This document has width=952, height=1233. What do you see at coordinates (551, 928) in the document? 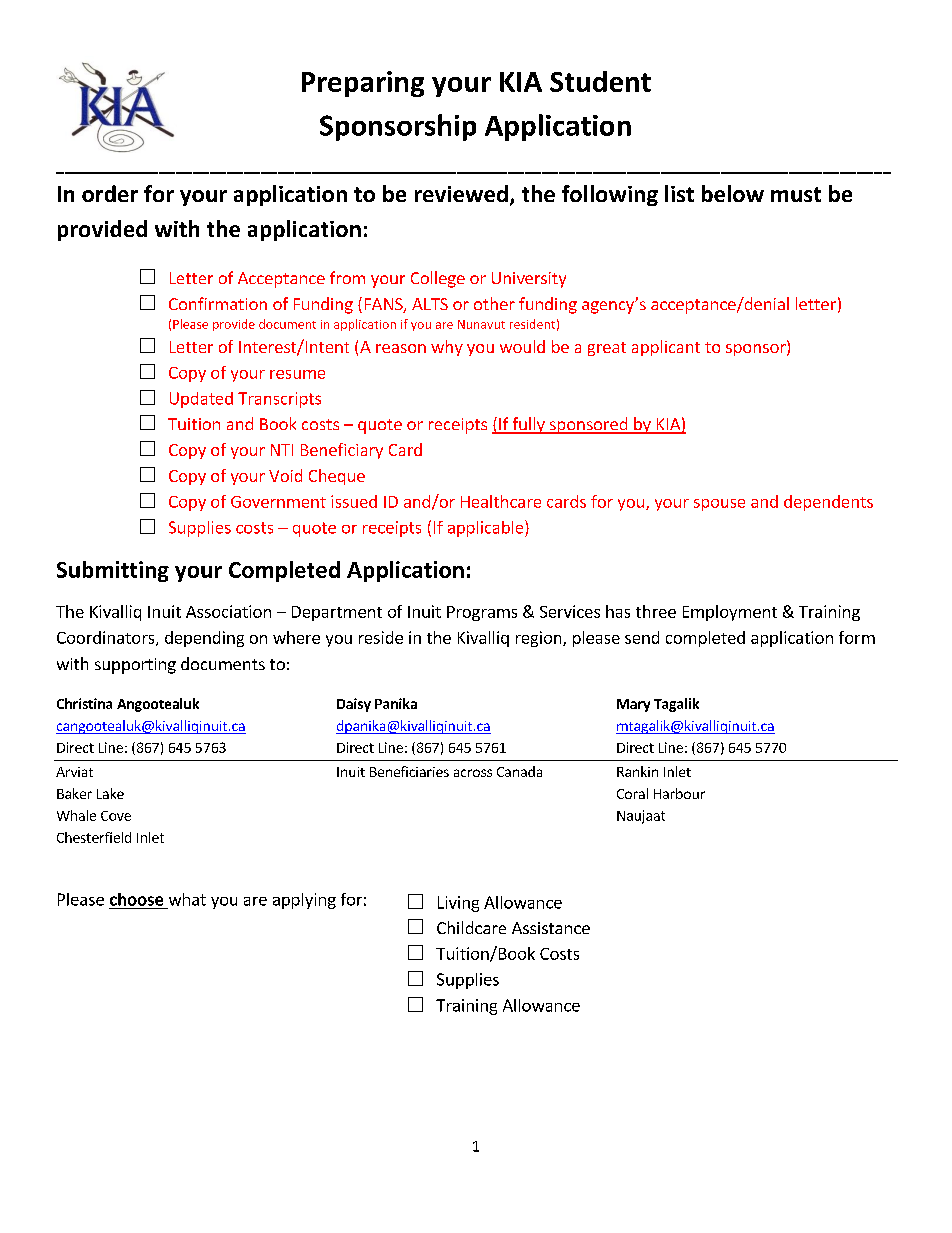
I see `Assistance` at bounding box center [551, 928].
